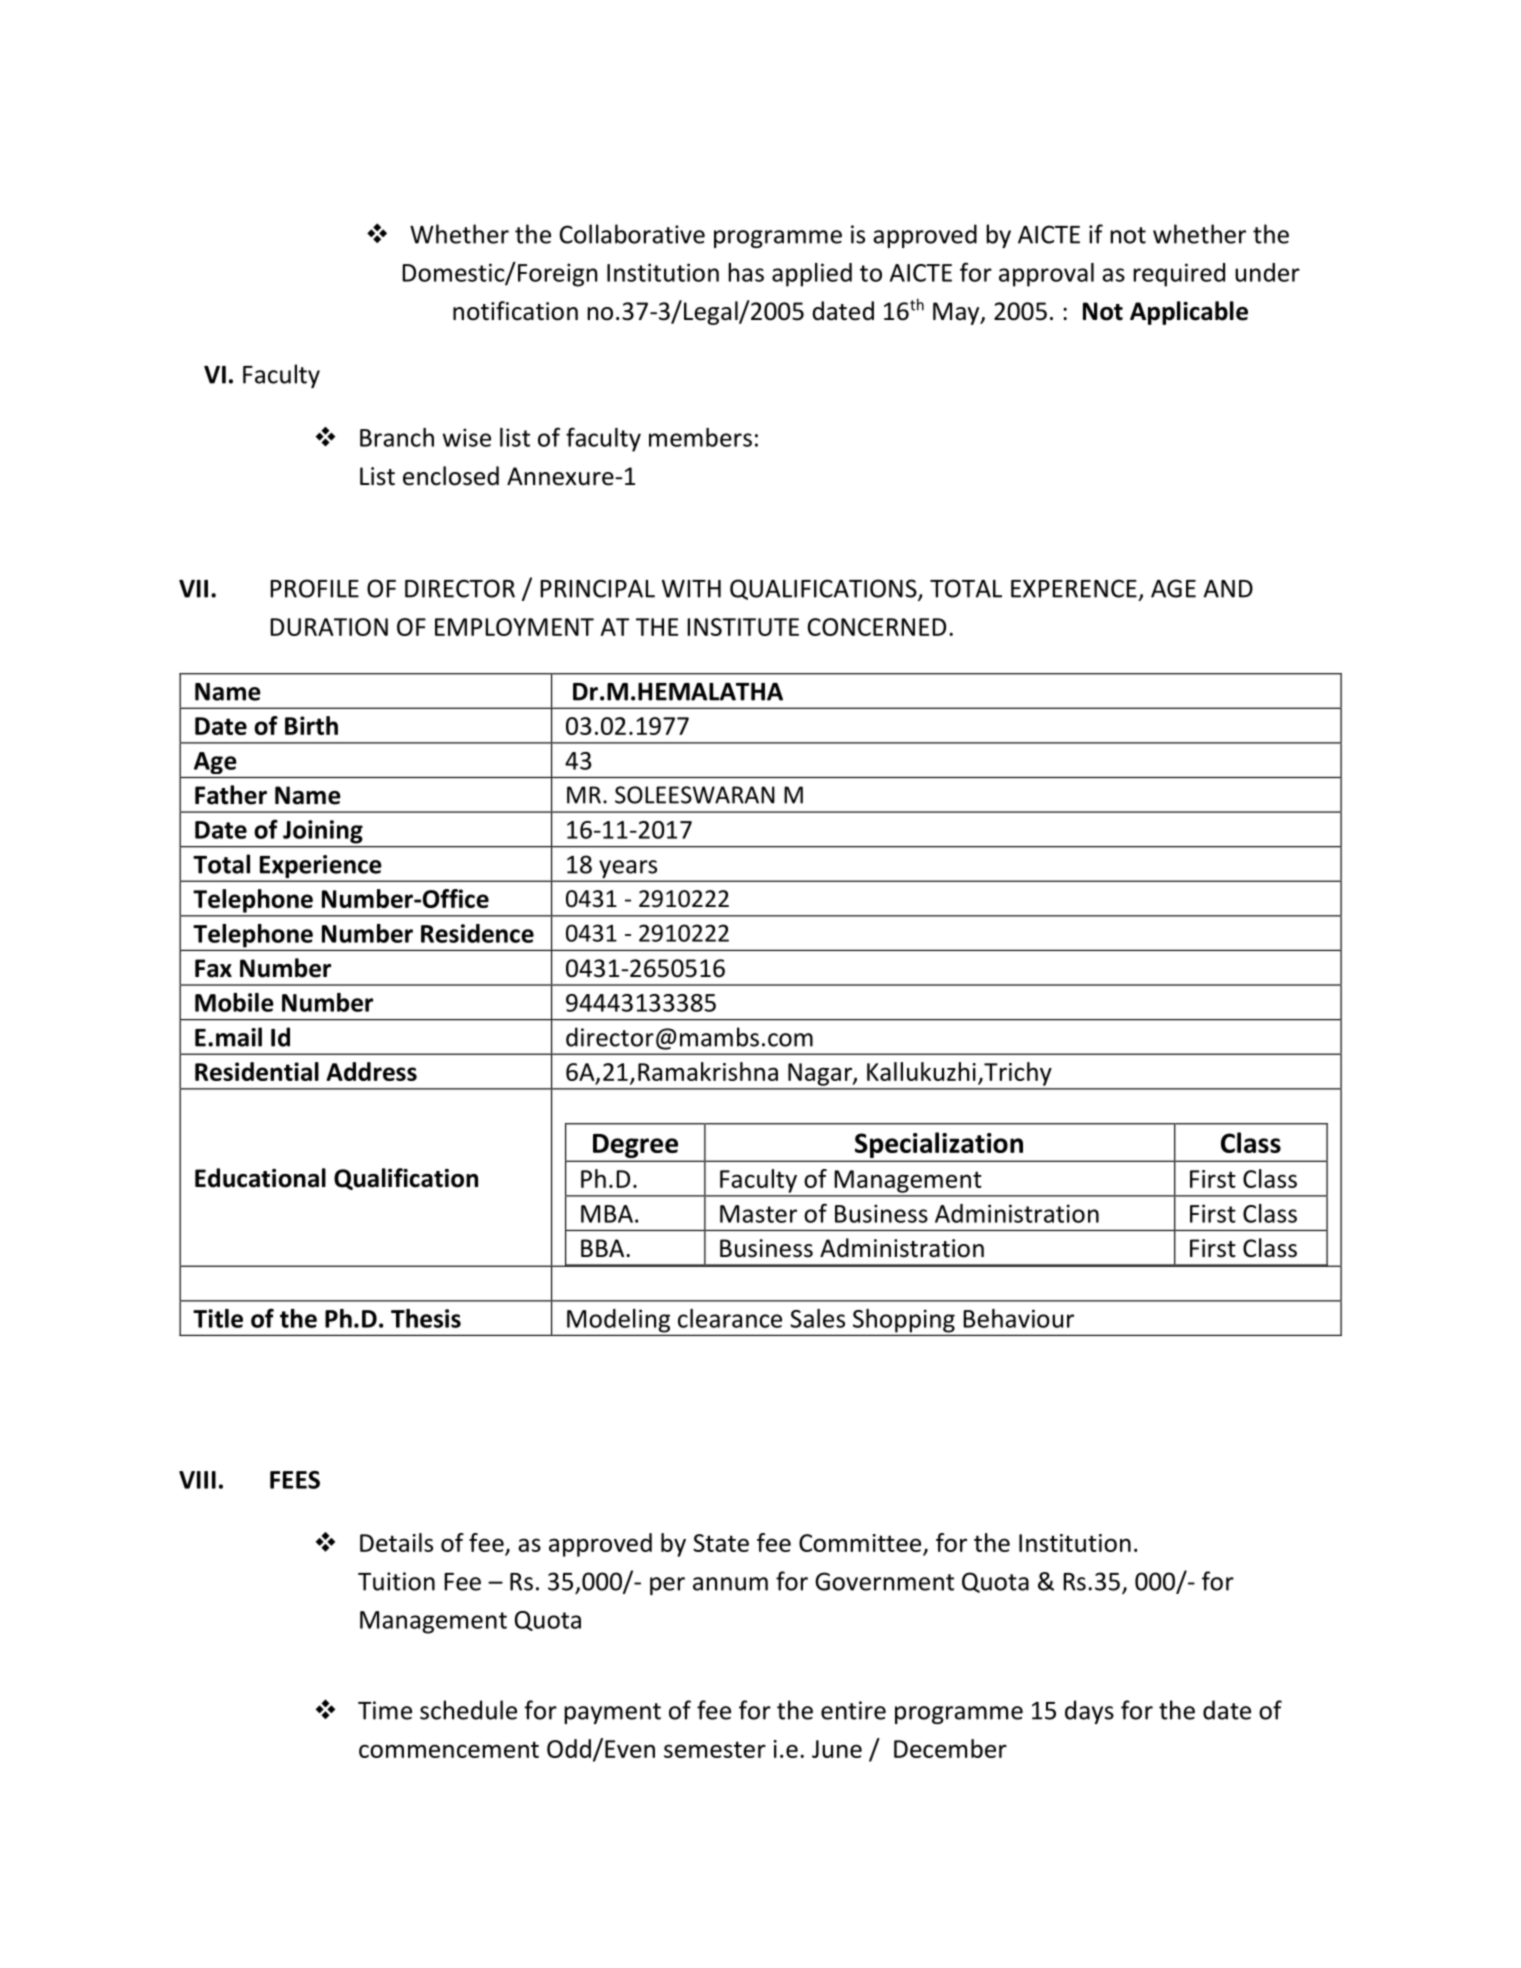 The width and height of the page is (1521, 1968). I want to click on required, so click(1179, 275).
